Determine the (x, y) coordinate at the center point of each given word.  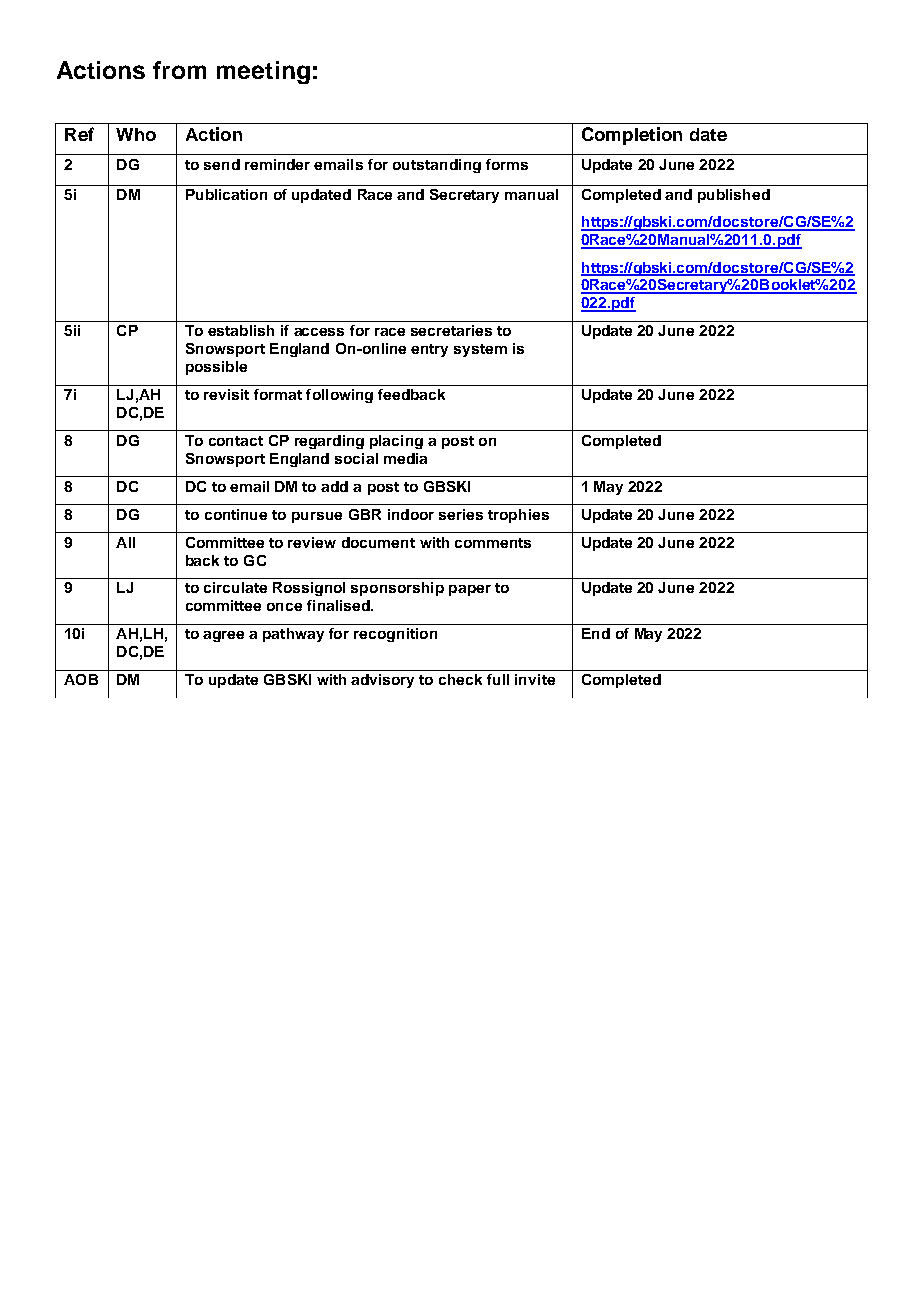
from (179, 70)
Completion (632, 136)
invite (535, 679)
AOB (81, 679)
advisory (382, 681)
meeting (263, 72)
